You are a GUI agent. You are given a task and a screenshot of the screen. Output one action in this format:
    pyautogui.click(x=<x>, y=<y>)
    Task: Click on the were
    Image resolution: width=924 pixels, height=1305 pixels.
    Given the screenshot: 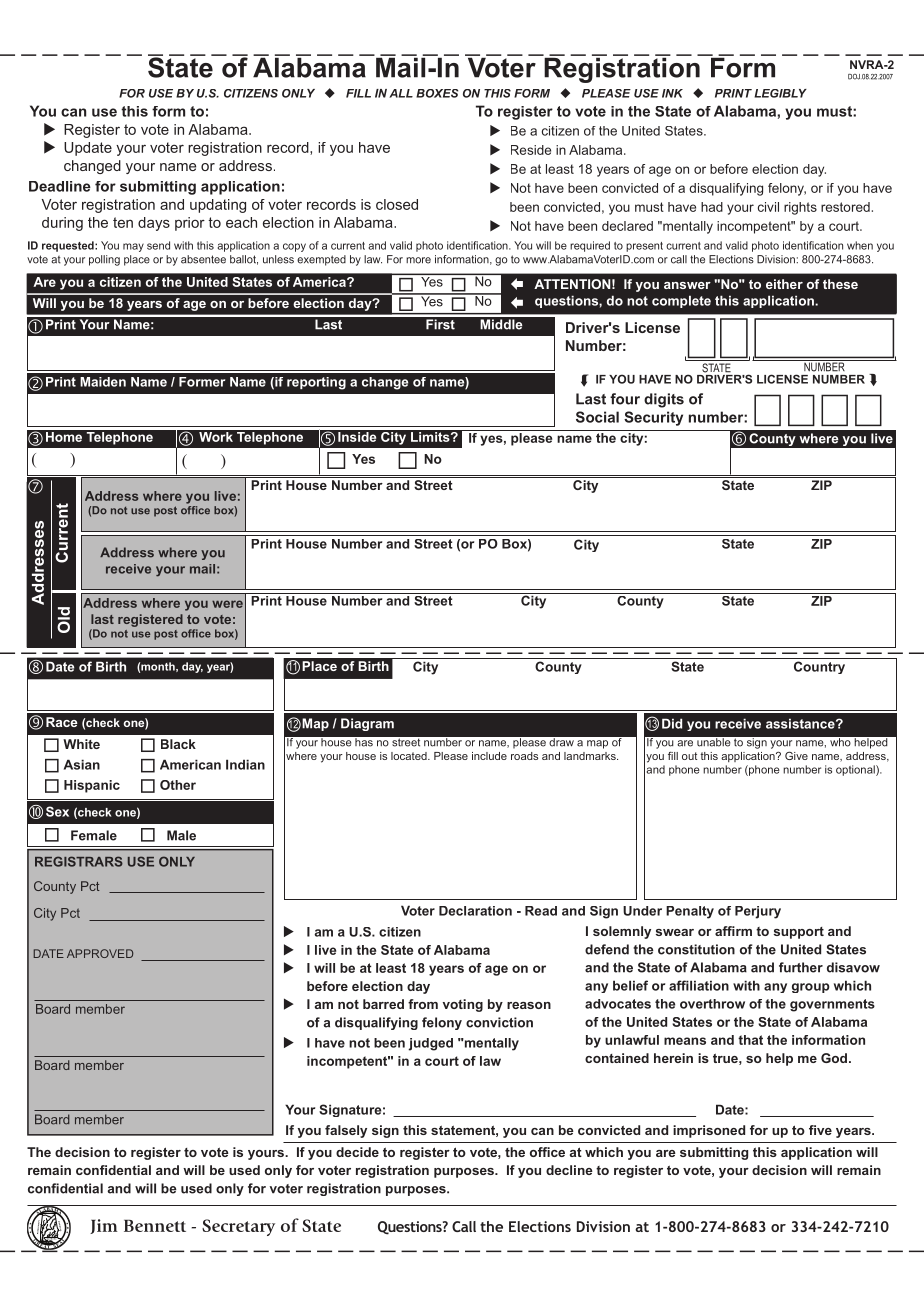 What is the action you would take?
    pyautogui.click(x=227, y=604)
